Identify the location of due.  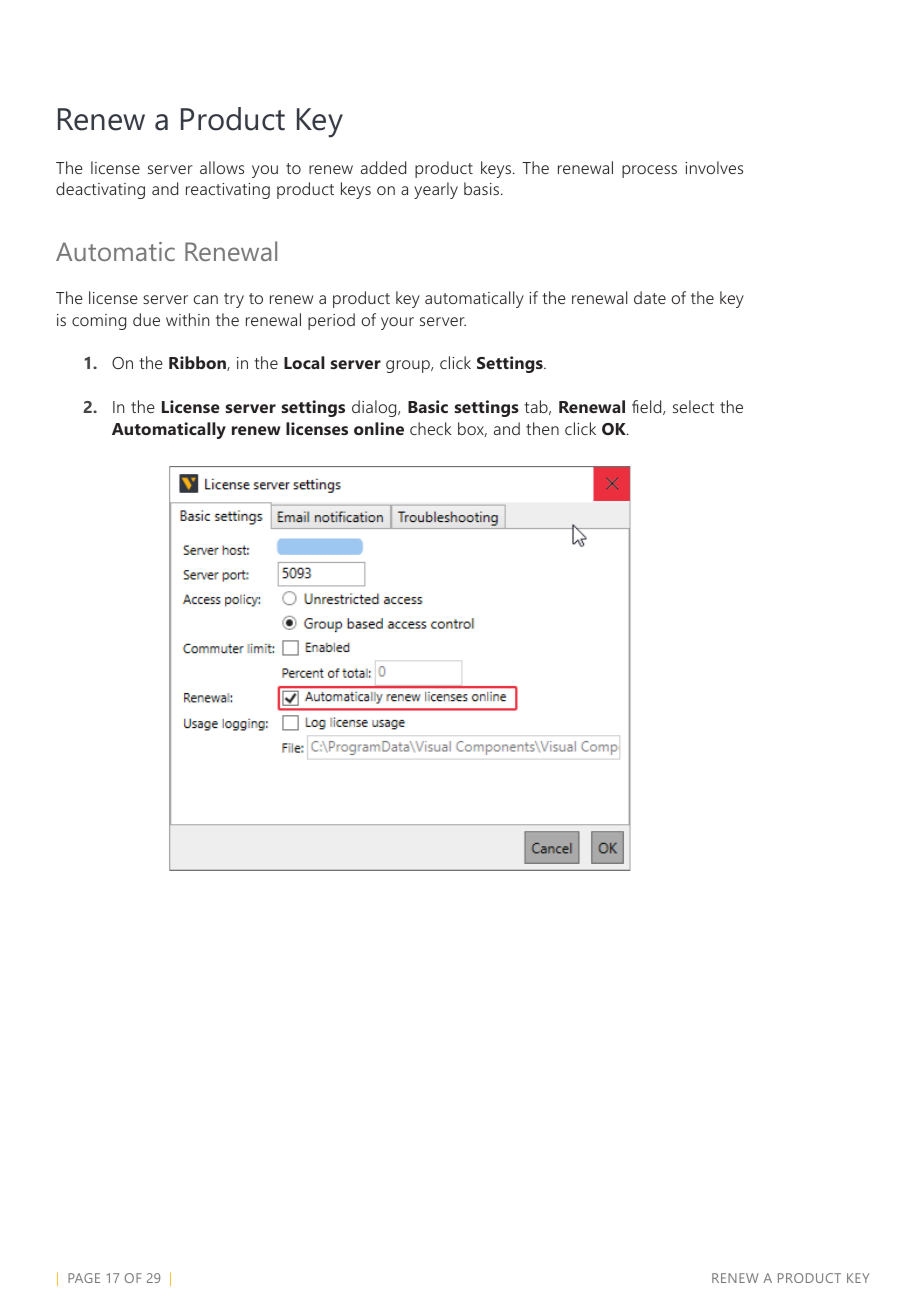
(146, 319).
